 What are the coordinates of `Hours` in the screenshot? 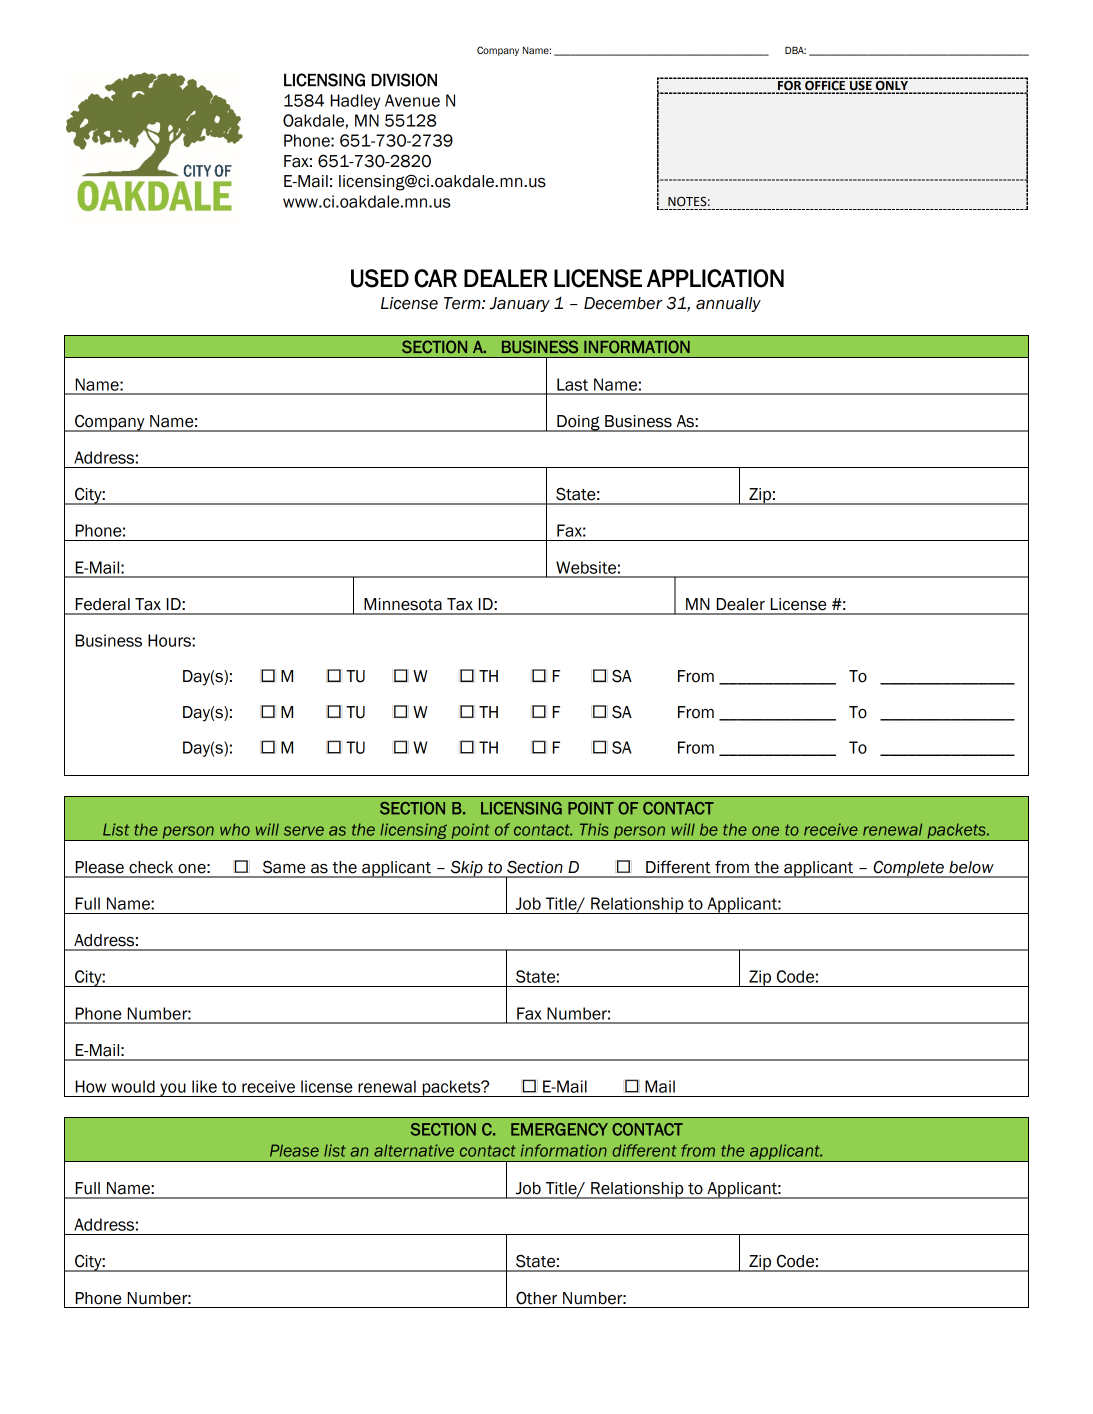 It's located at (170, 640).
